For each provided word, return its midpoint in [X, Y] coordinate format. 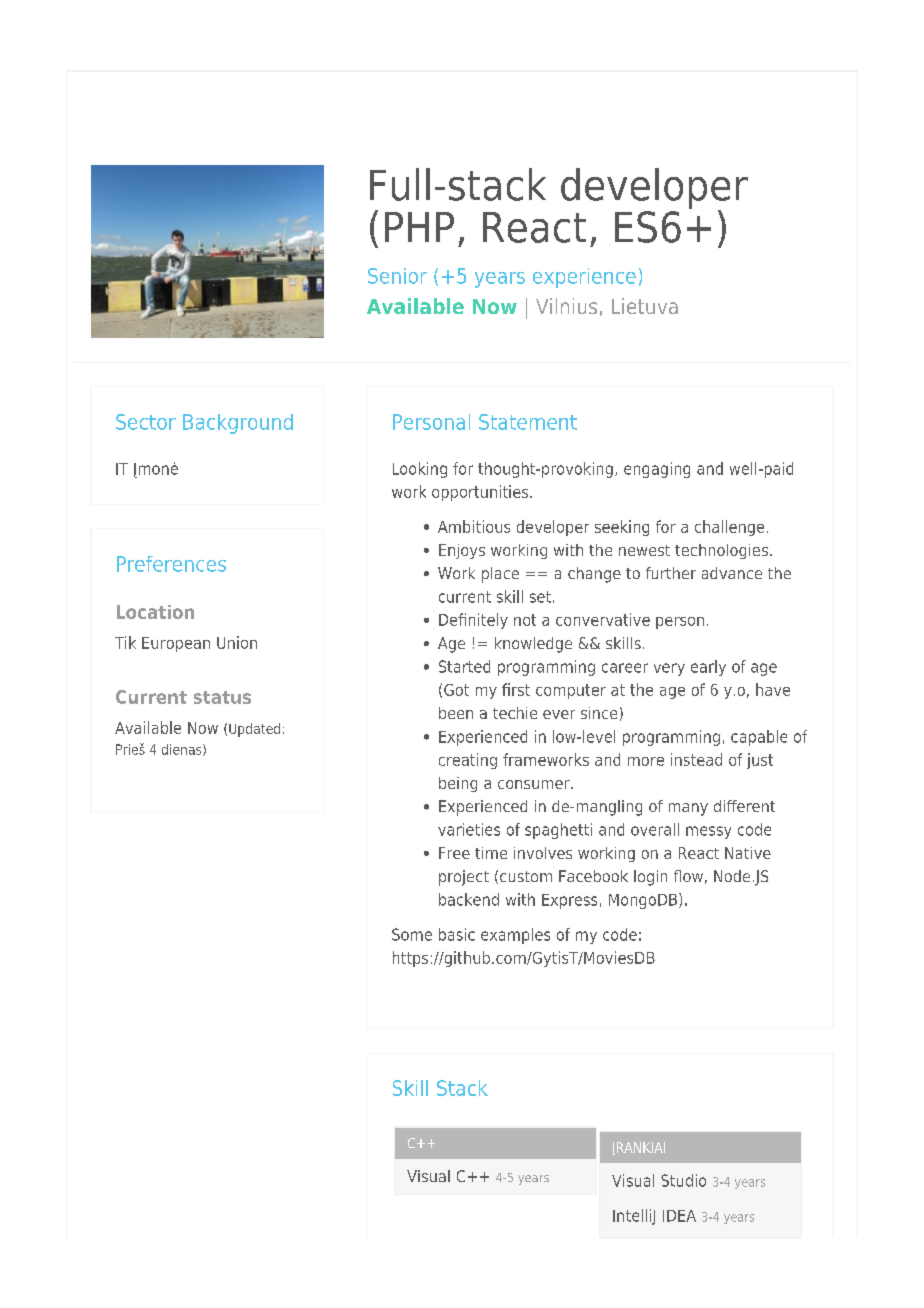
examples [515, 936]
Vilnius [566, 306]
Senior [397, 276]
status [222, 697]
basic [457, 934]
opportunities [481, 493]
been [456, 713]
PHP [419, 227]
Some [412, 934]
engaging [657, 470]
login [650, 878]
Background [238, 424]
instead [696, 759]
